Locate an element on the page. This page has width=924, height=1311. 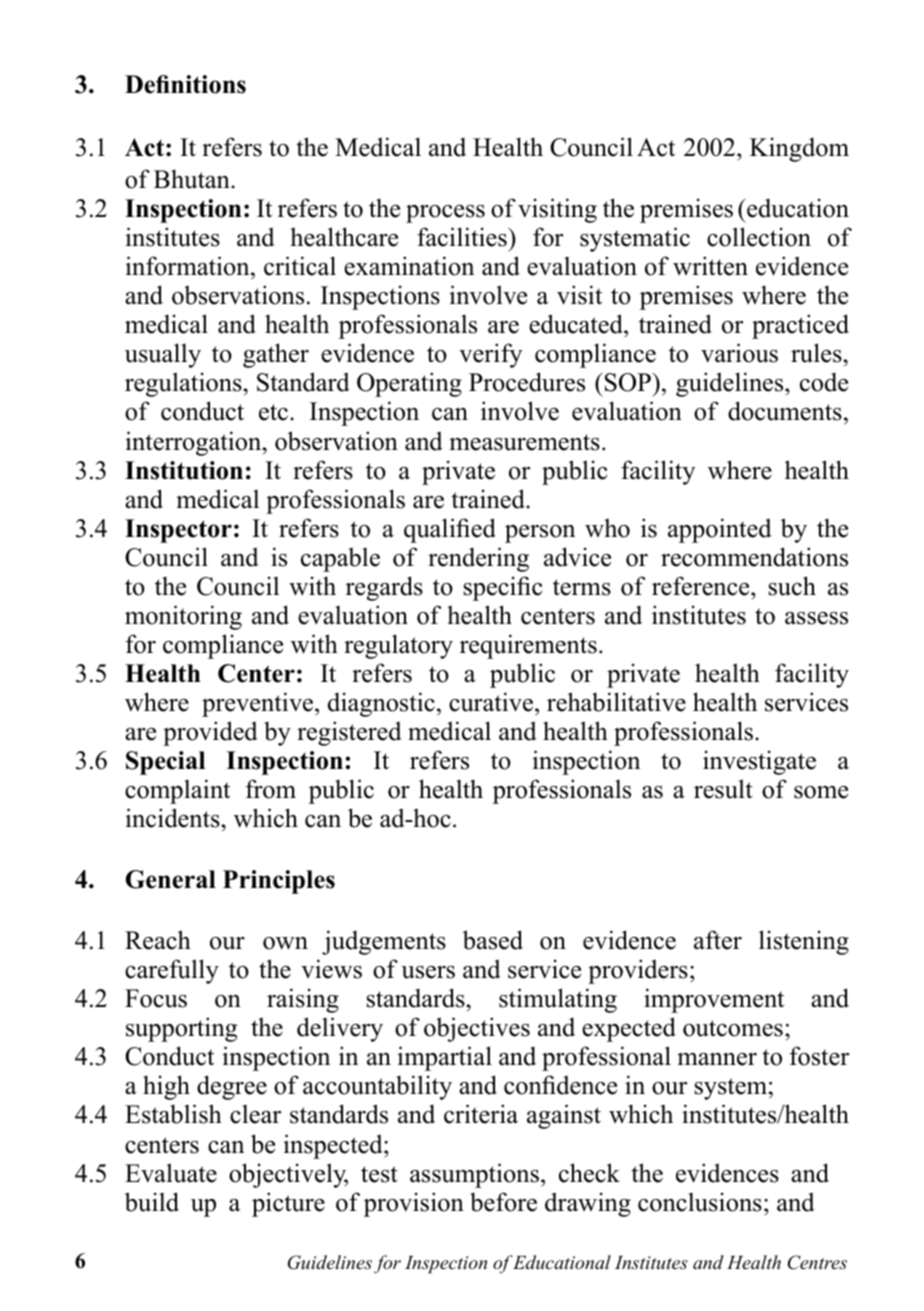
before is located at coordinates (503, 1202).
